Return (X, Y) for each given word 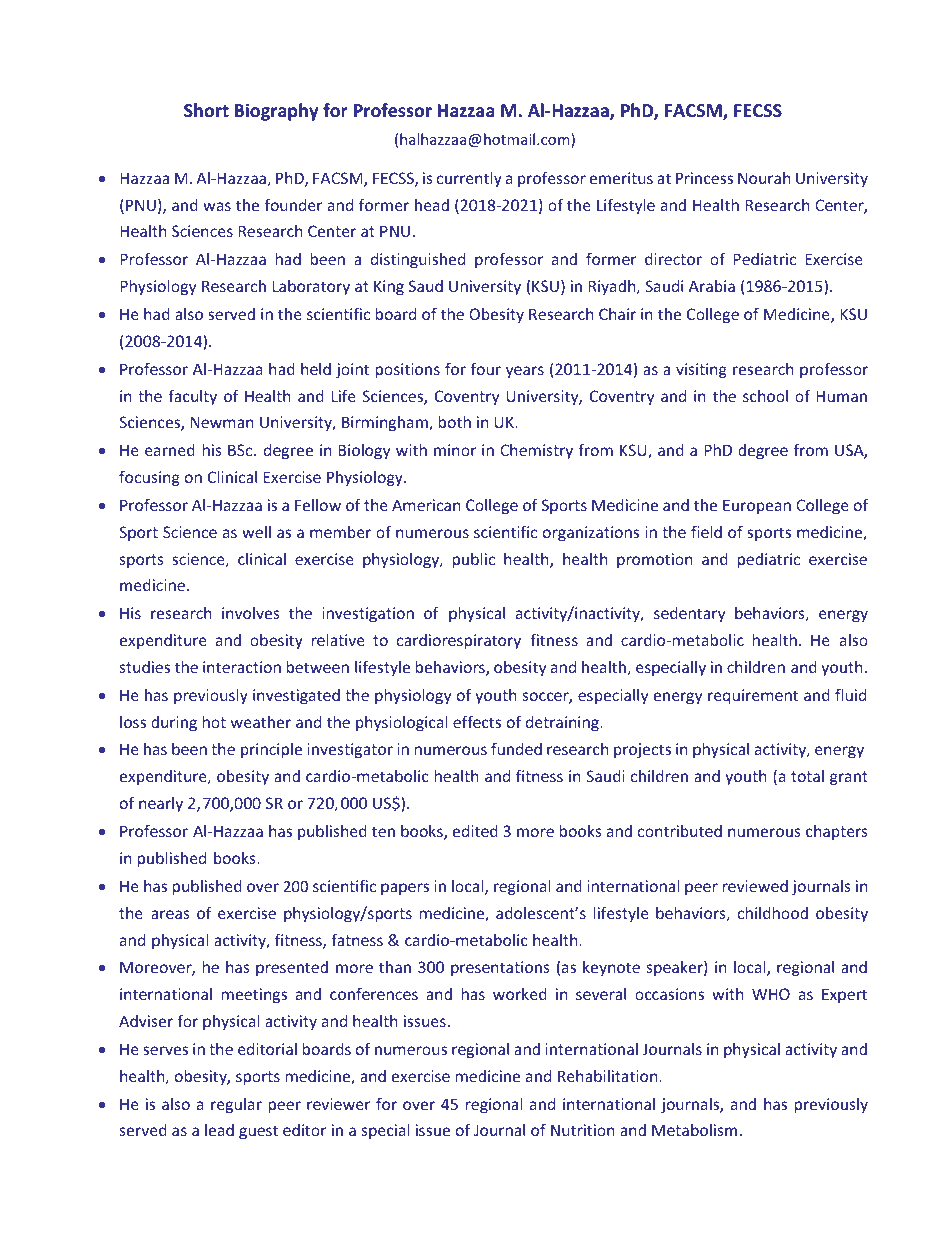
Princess (704, 178)
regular (236, 1105)
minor (455, 450)
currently (469, 179)
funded (516, 748)
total (807, 776)
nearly (161, 804)
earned (170, 450)
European (757, 506)
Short (206, 110)
